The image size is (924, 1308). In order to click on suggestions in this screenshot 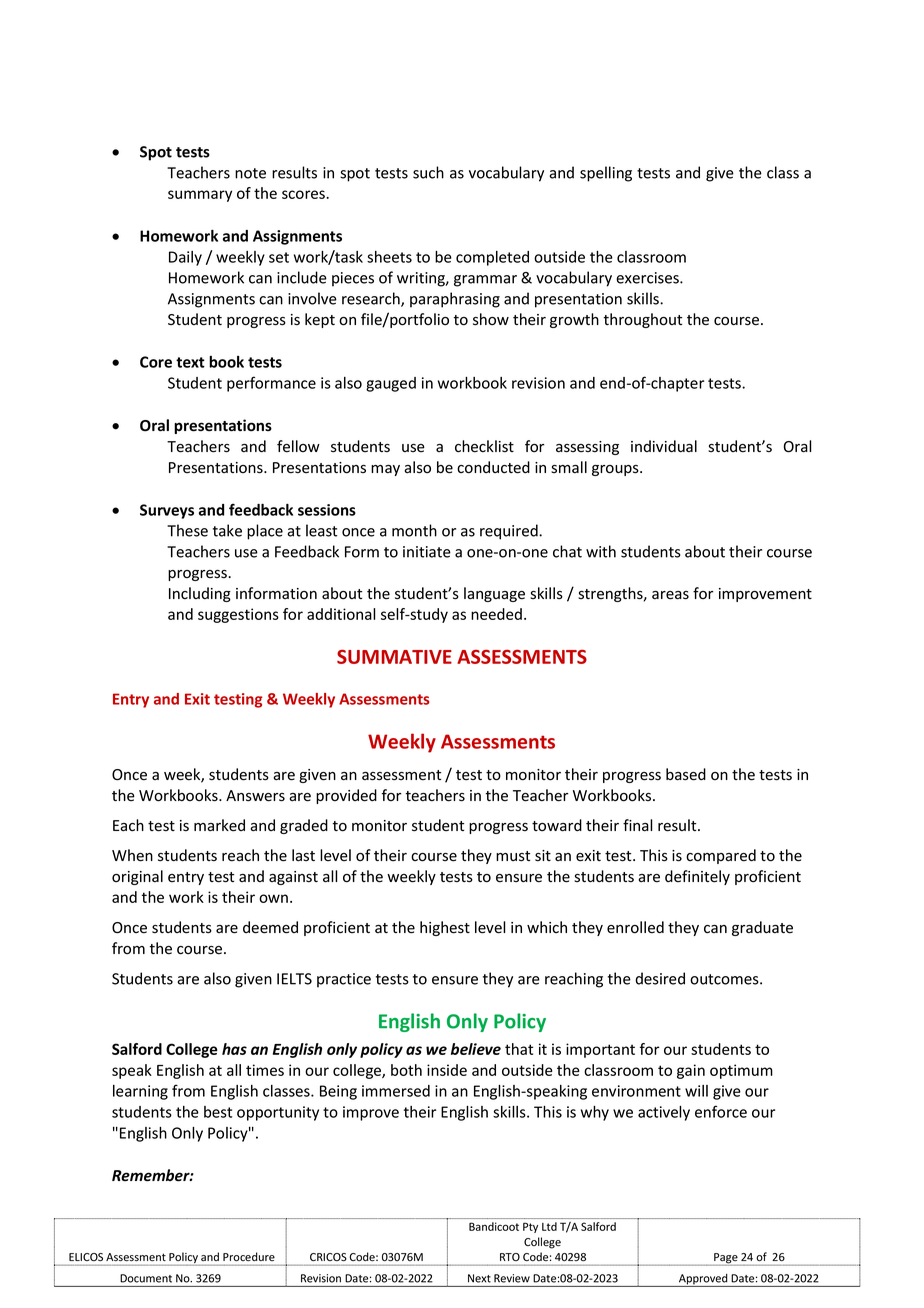, I will do `click(238, 615)`.
